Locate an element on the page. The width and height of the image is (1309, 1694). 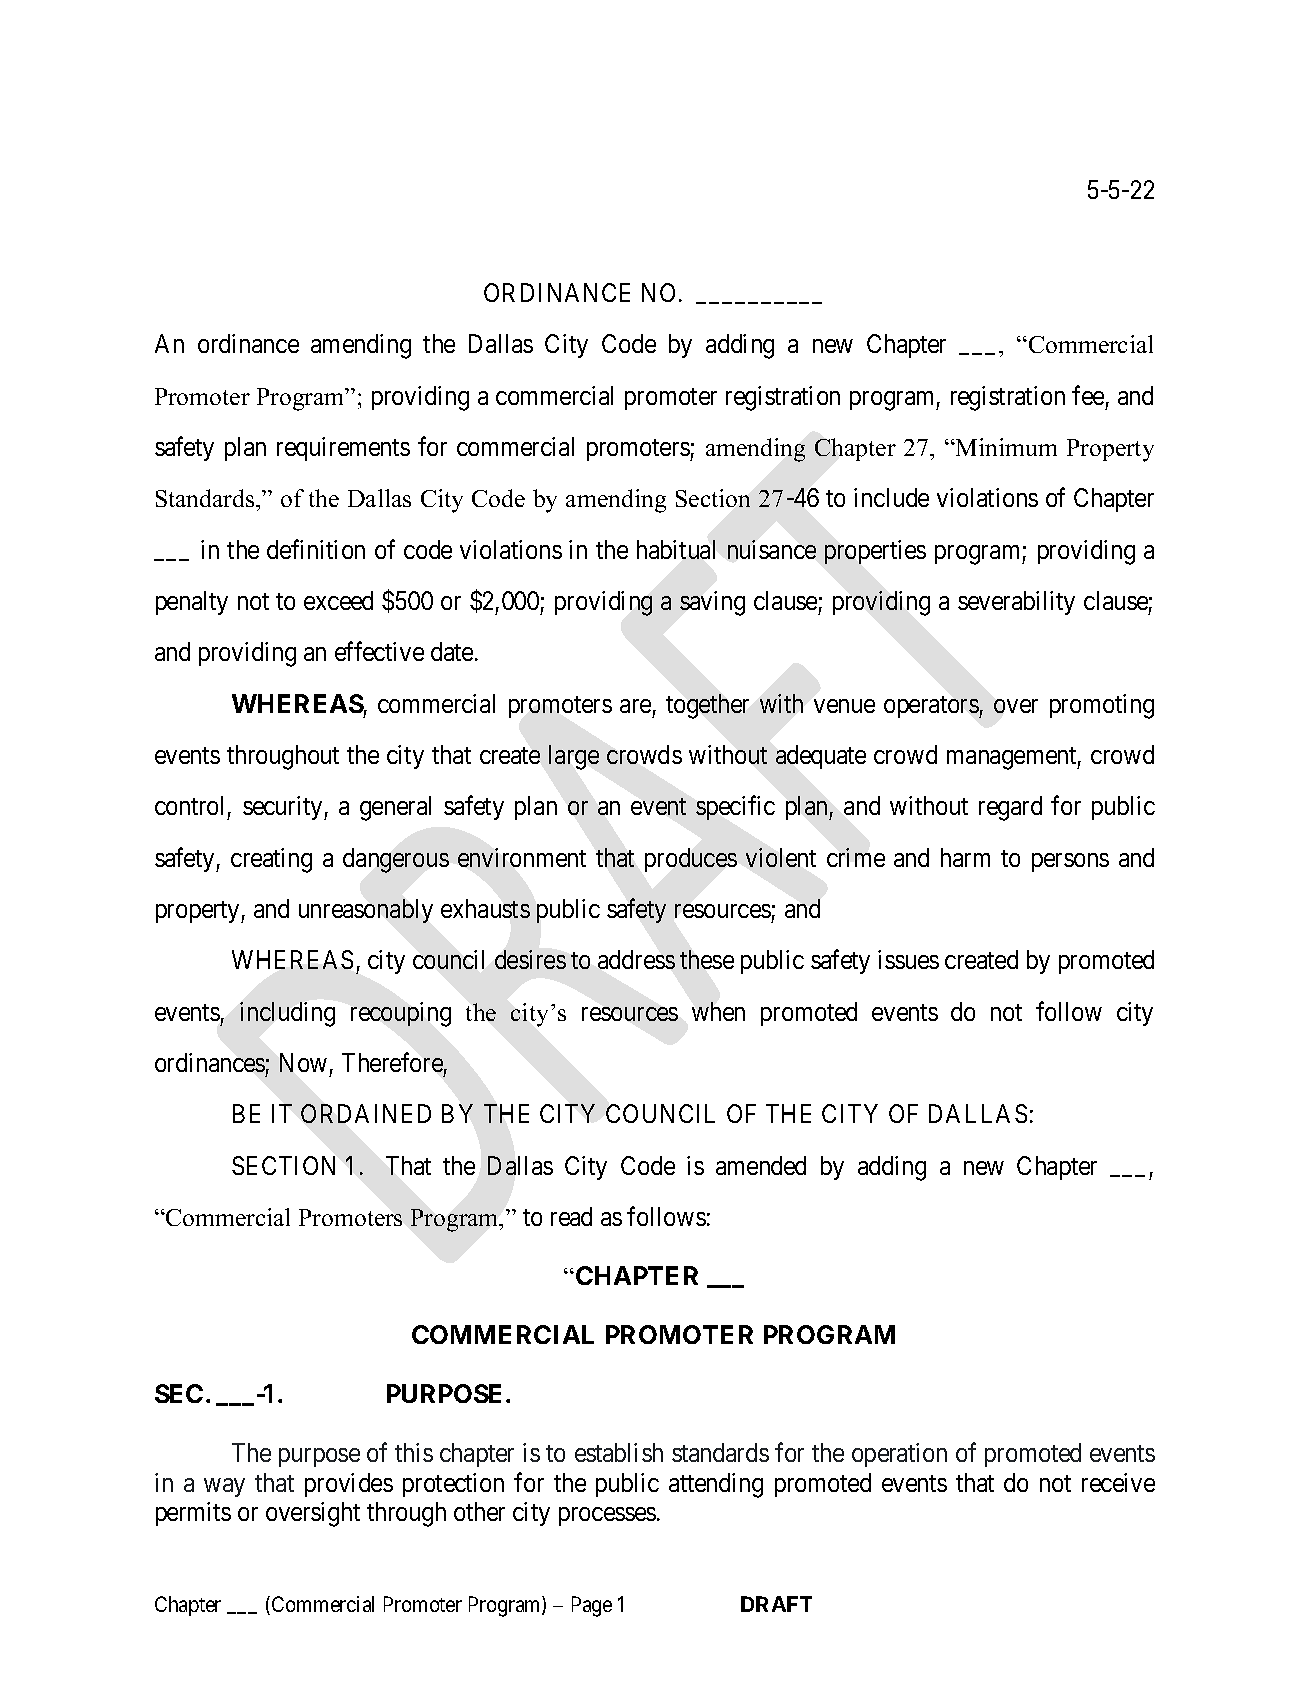
harm is located at coordinates (965, 857).
